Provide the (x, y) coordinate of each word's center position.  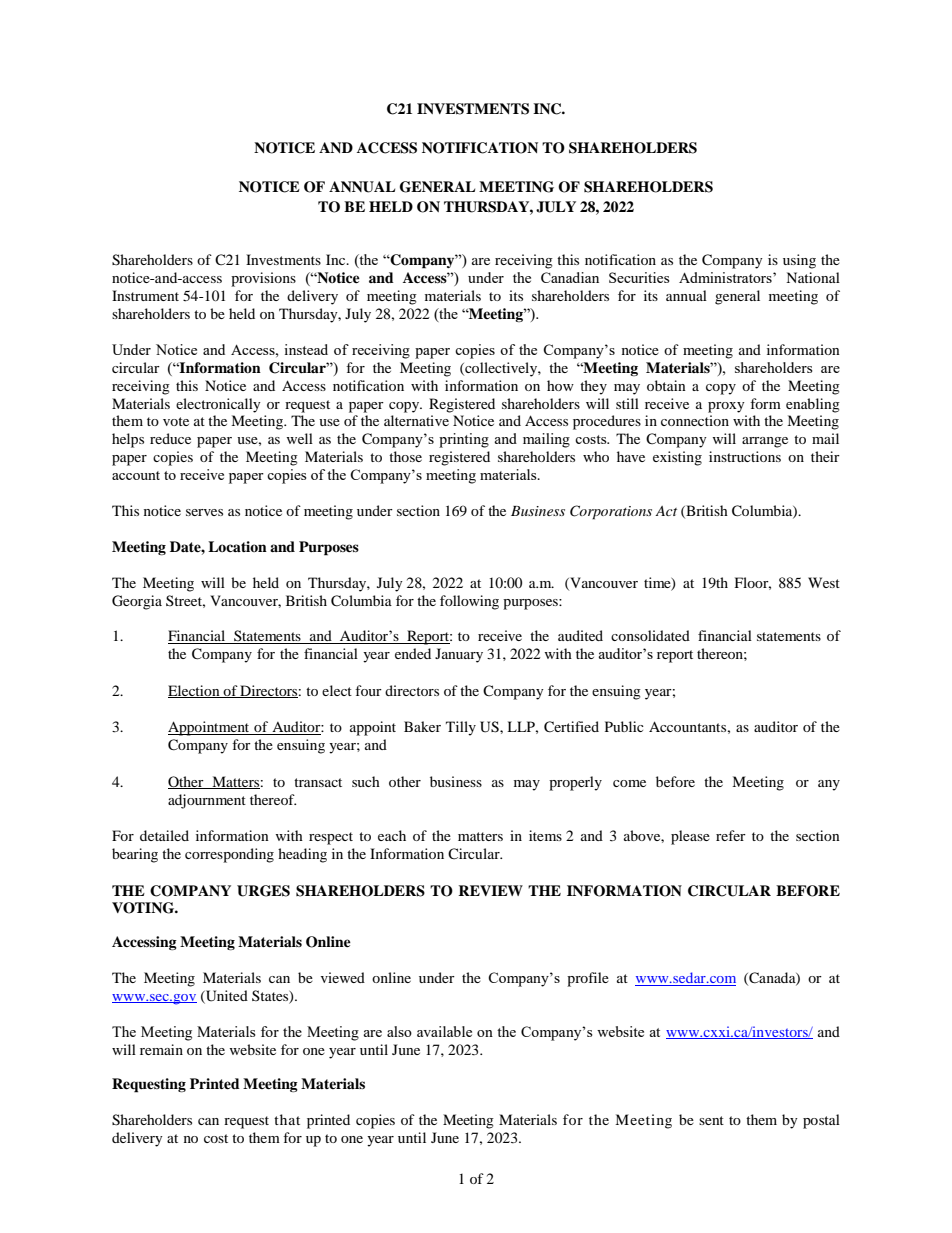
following (469, 602)
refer (731, 835)
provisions (263, 279)
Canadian (570, 277)
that (287, 1119)
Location (237, 546)
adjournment (207, 801)
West (824, 582)
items (545, 835)
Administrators (726, 277)
